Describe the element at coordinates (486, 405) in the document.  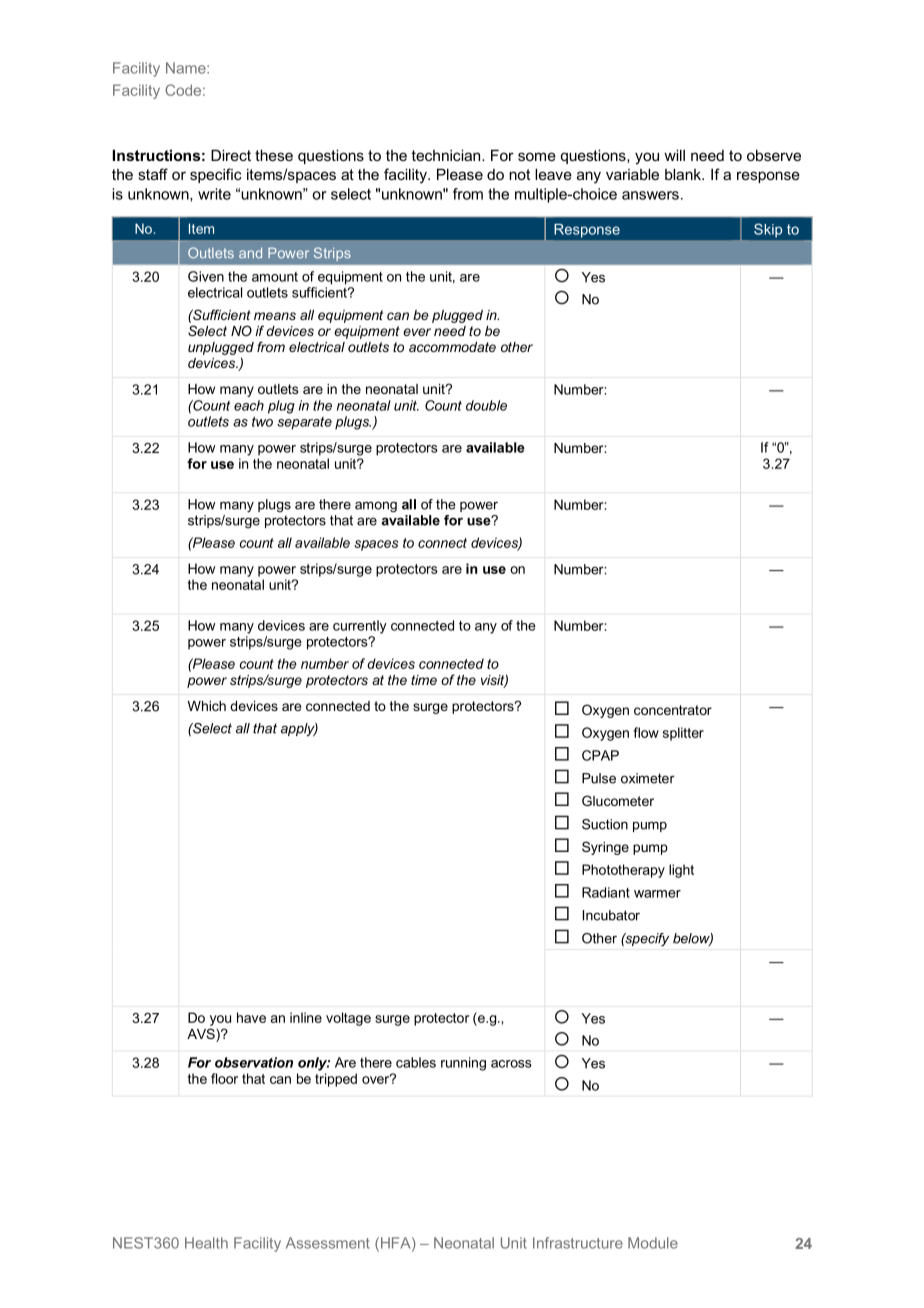
I see `double` at that location.
